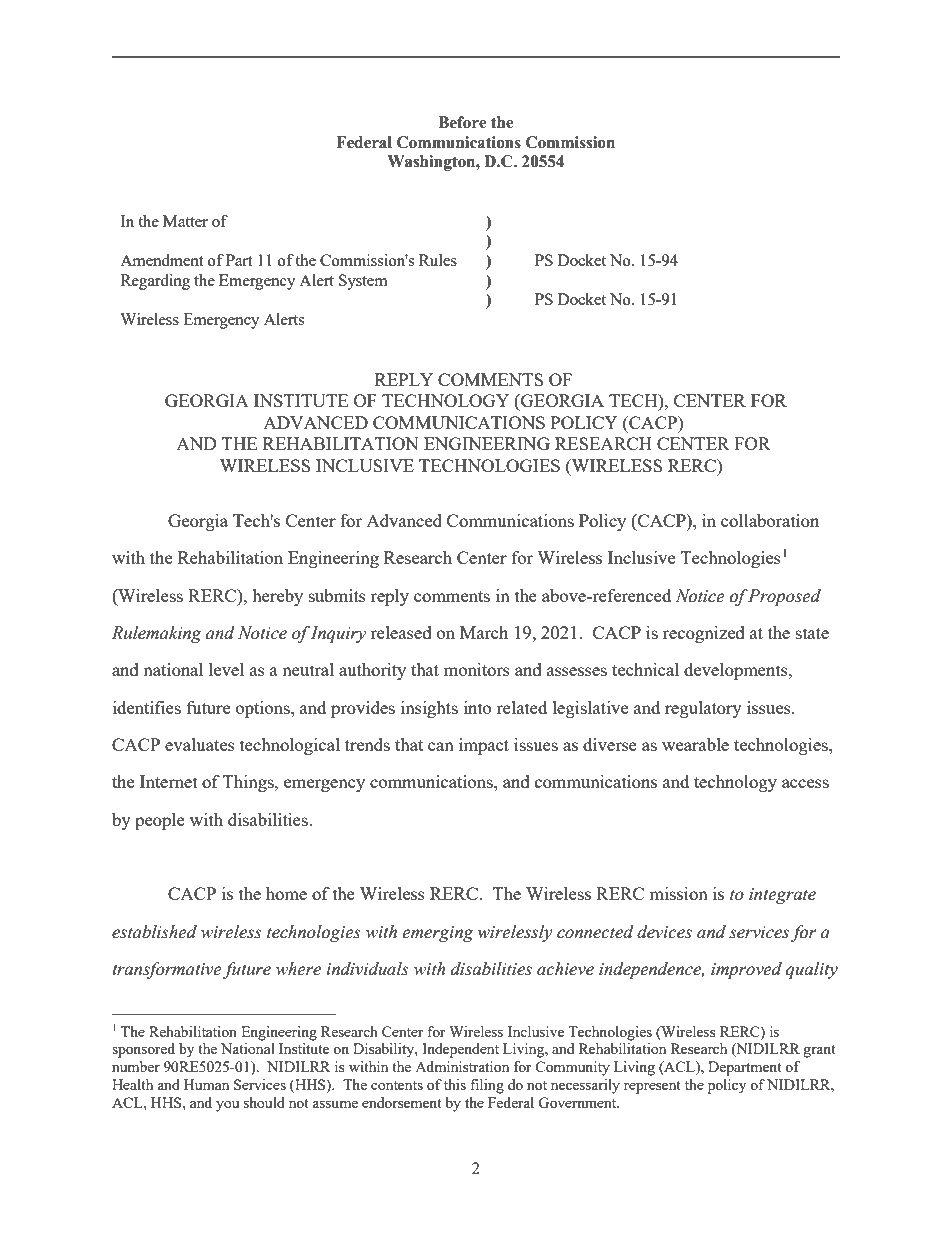  I want to click on Human, so click(206, 1084).
